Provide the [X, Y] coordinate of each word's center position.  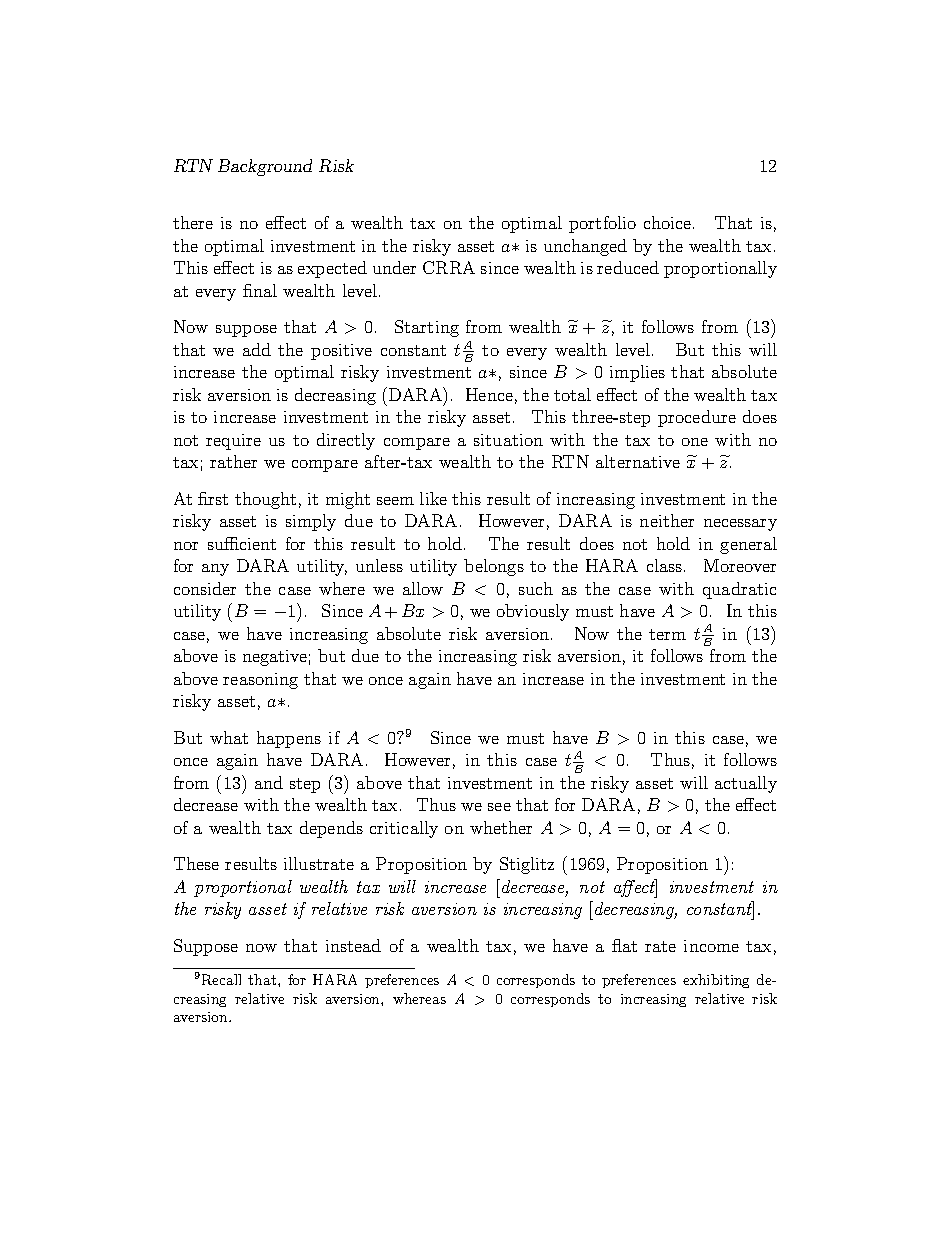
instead [353, 945]
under [394, 267]
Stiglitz [527, 865]
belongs [494, 567]
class [666, 565]
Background [265, 167]
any [215, 570]
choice [669, 222]
